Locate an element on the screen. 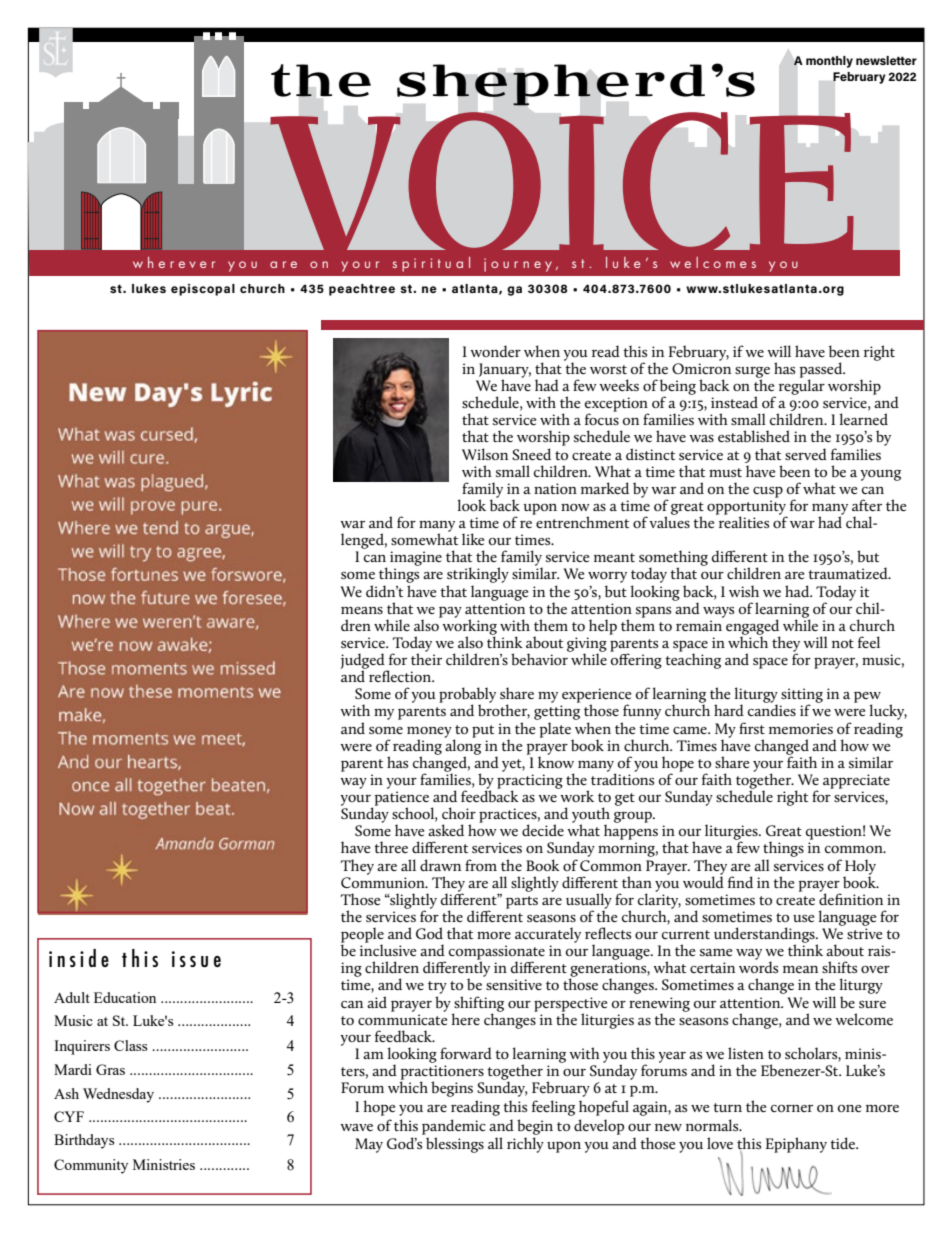 This screenshot has width=952, height=1233. engaged is located at coordinates (753, 628).
